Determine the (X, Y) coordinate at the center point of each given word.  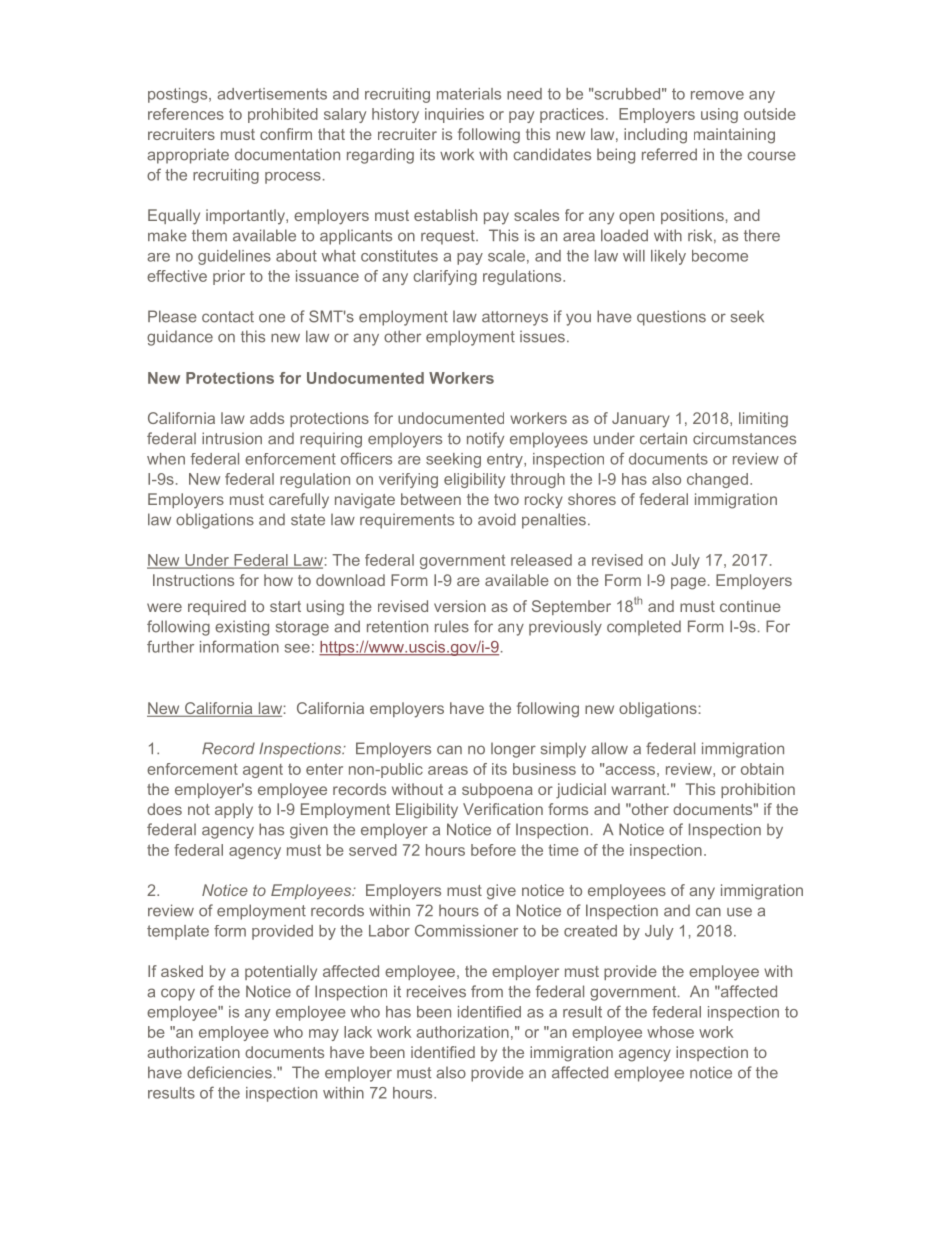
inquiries (454, 115)
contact (228, 317)
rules (452, 626)
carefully (299, 501)
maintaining (734, 136)
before (493, 850)
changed (717, 480)
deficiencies (229, 1072)
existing (242, 628)
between (431, 499)
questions (671, 318)
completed (644, 628)
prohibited (283, 115)
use (739, 912)
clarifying (445, 277)
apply (234, 811)
